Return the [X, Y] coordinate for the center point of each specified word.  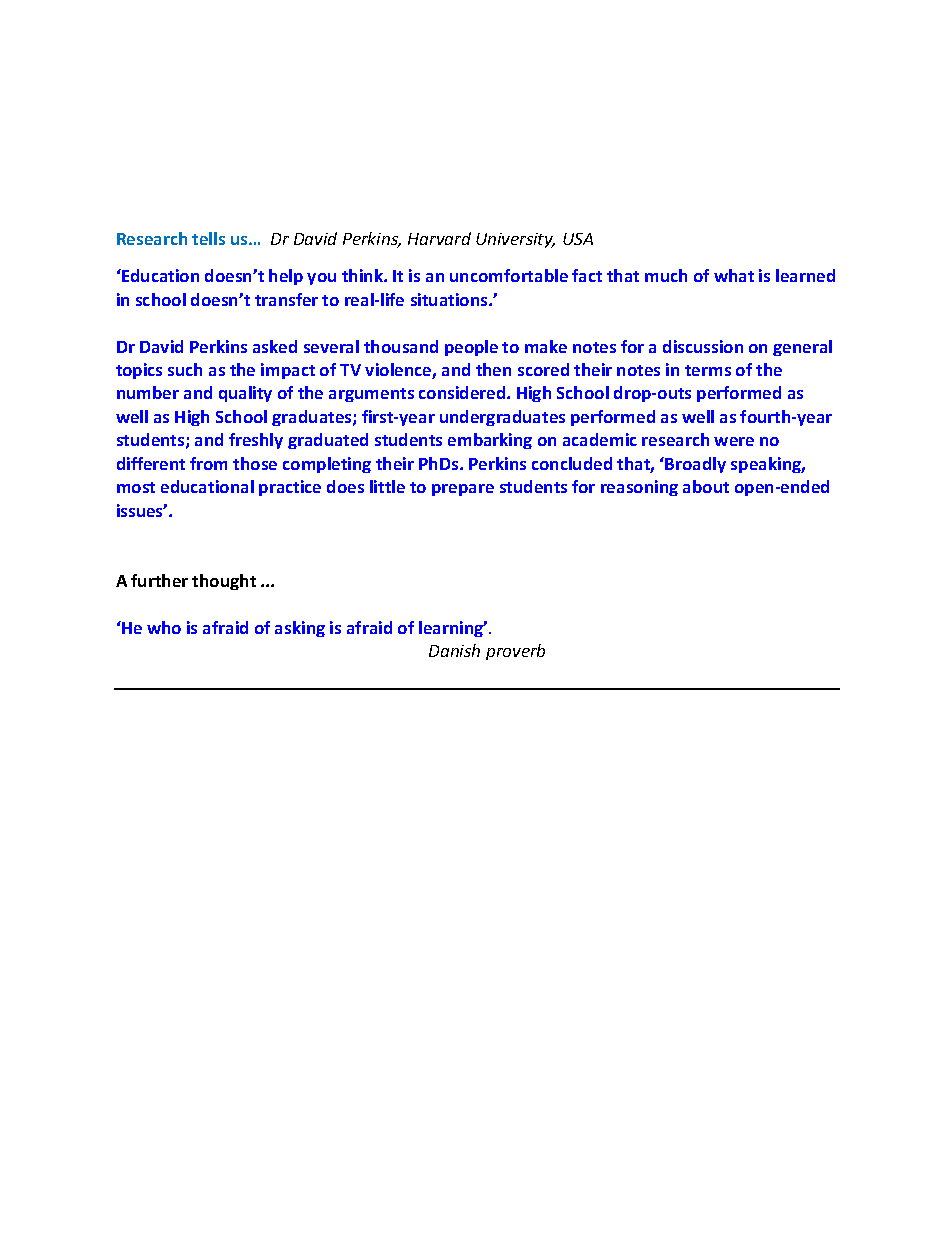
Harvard [439, 238]
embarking [490, 441]
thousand [401, 346]
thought [224, 582]
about [706, 486]
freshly [256, 441]
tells [208, 238]
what [734, 275]
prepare [463, 490]
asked [275, 346]
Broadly [695, 465]
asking [300, 629]
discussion [703, 346]
